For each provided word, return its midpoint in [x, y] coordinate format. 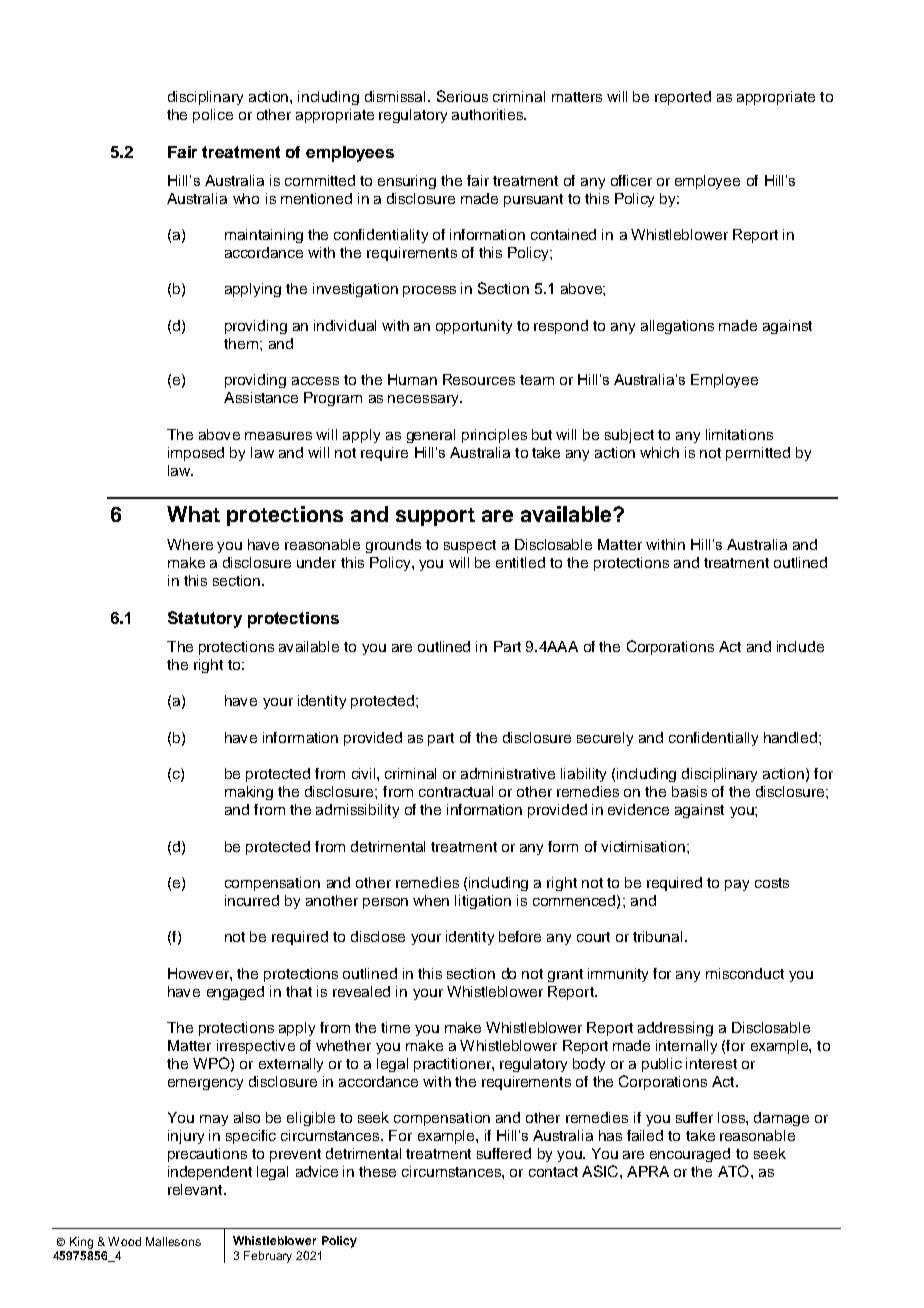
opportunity [474, 327]
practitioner [453, 1065]
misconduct [745, 973]
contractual [456, 791]
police [213, 116]
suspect [470, 546]
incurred [252, 900]
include [800, 646]
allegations [677, 327]
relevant [196, 1189]
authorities [489, 114]
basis [689, 791]
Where [190, 544]
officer [631, 180]
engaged [235, 993]
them [241, 343]
